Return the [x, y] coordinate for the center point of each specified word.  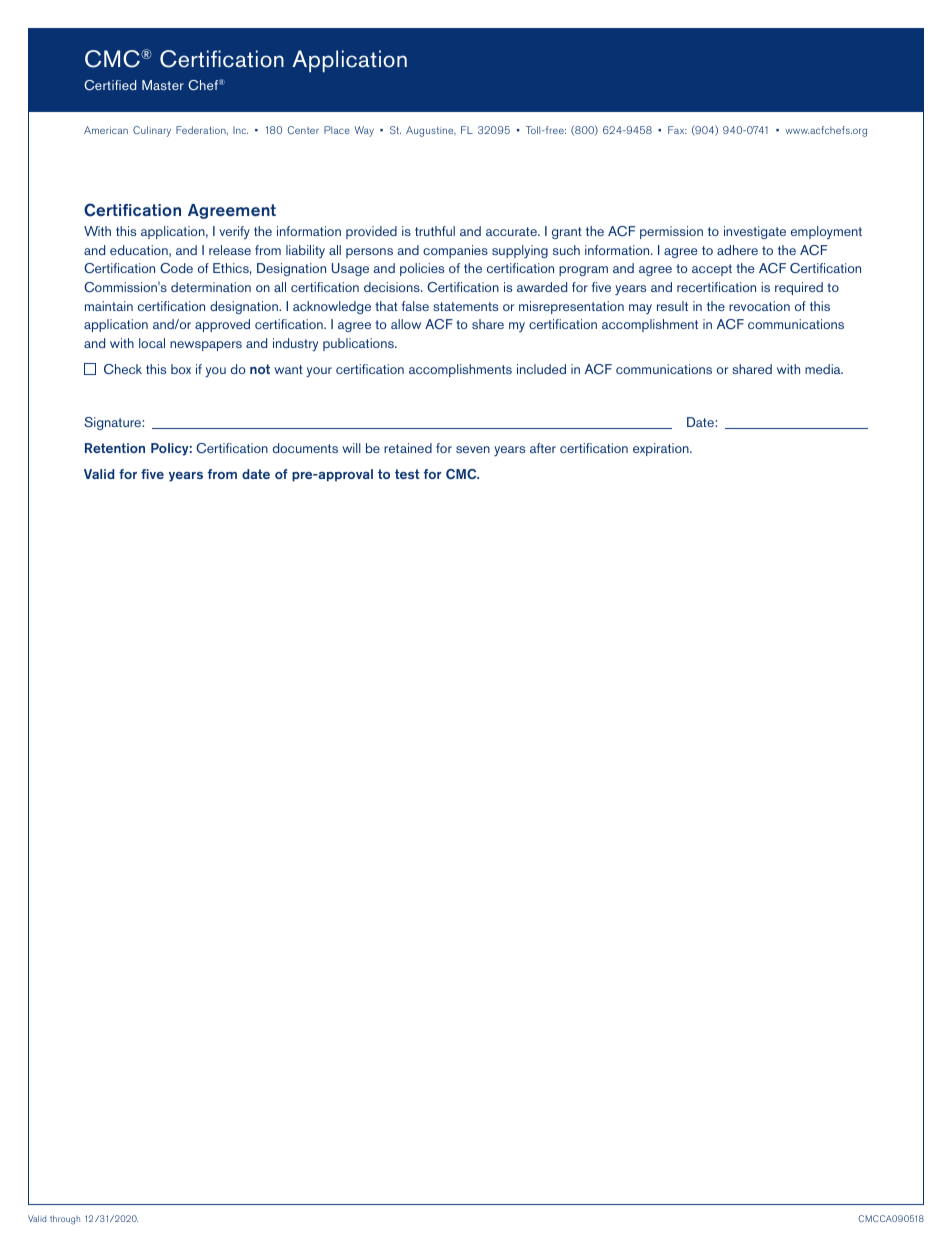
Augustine [431, 131]
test [407, 474]
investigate [755, 232]
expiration [662, 449]
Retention [115, 448]
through [65, 1219]
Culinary [152, 131]
